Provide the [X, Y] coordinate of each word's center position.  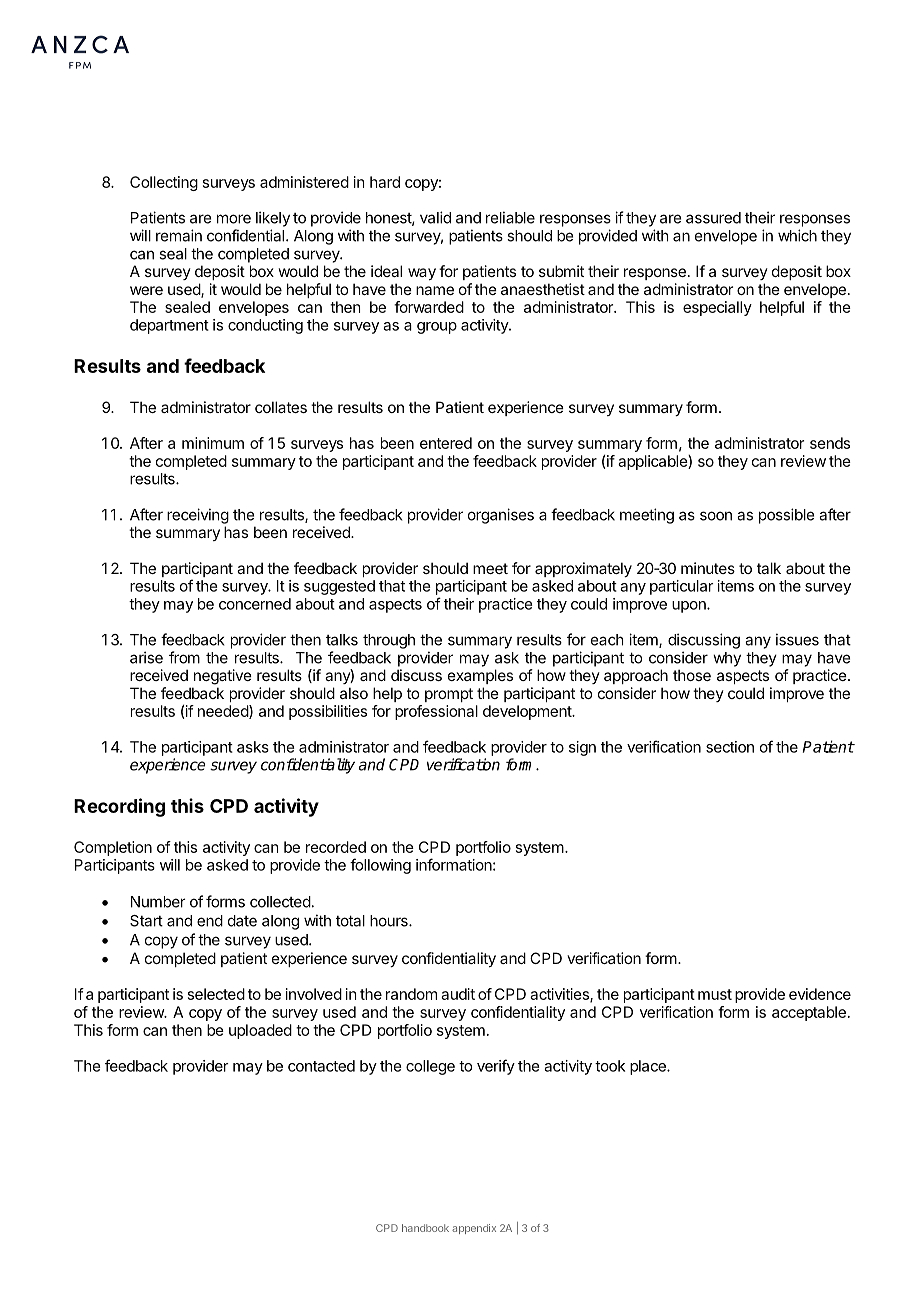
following [380, 866]
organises [501, 516]
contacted [321, 1066]
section [730, 747]
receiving [198, 516]
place [649, 1067]
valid [435, 217]
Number [158, 902]
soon [716, 516]
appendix [474, 1229]
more [234, 219]
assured [713, 218]
